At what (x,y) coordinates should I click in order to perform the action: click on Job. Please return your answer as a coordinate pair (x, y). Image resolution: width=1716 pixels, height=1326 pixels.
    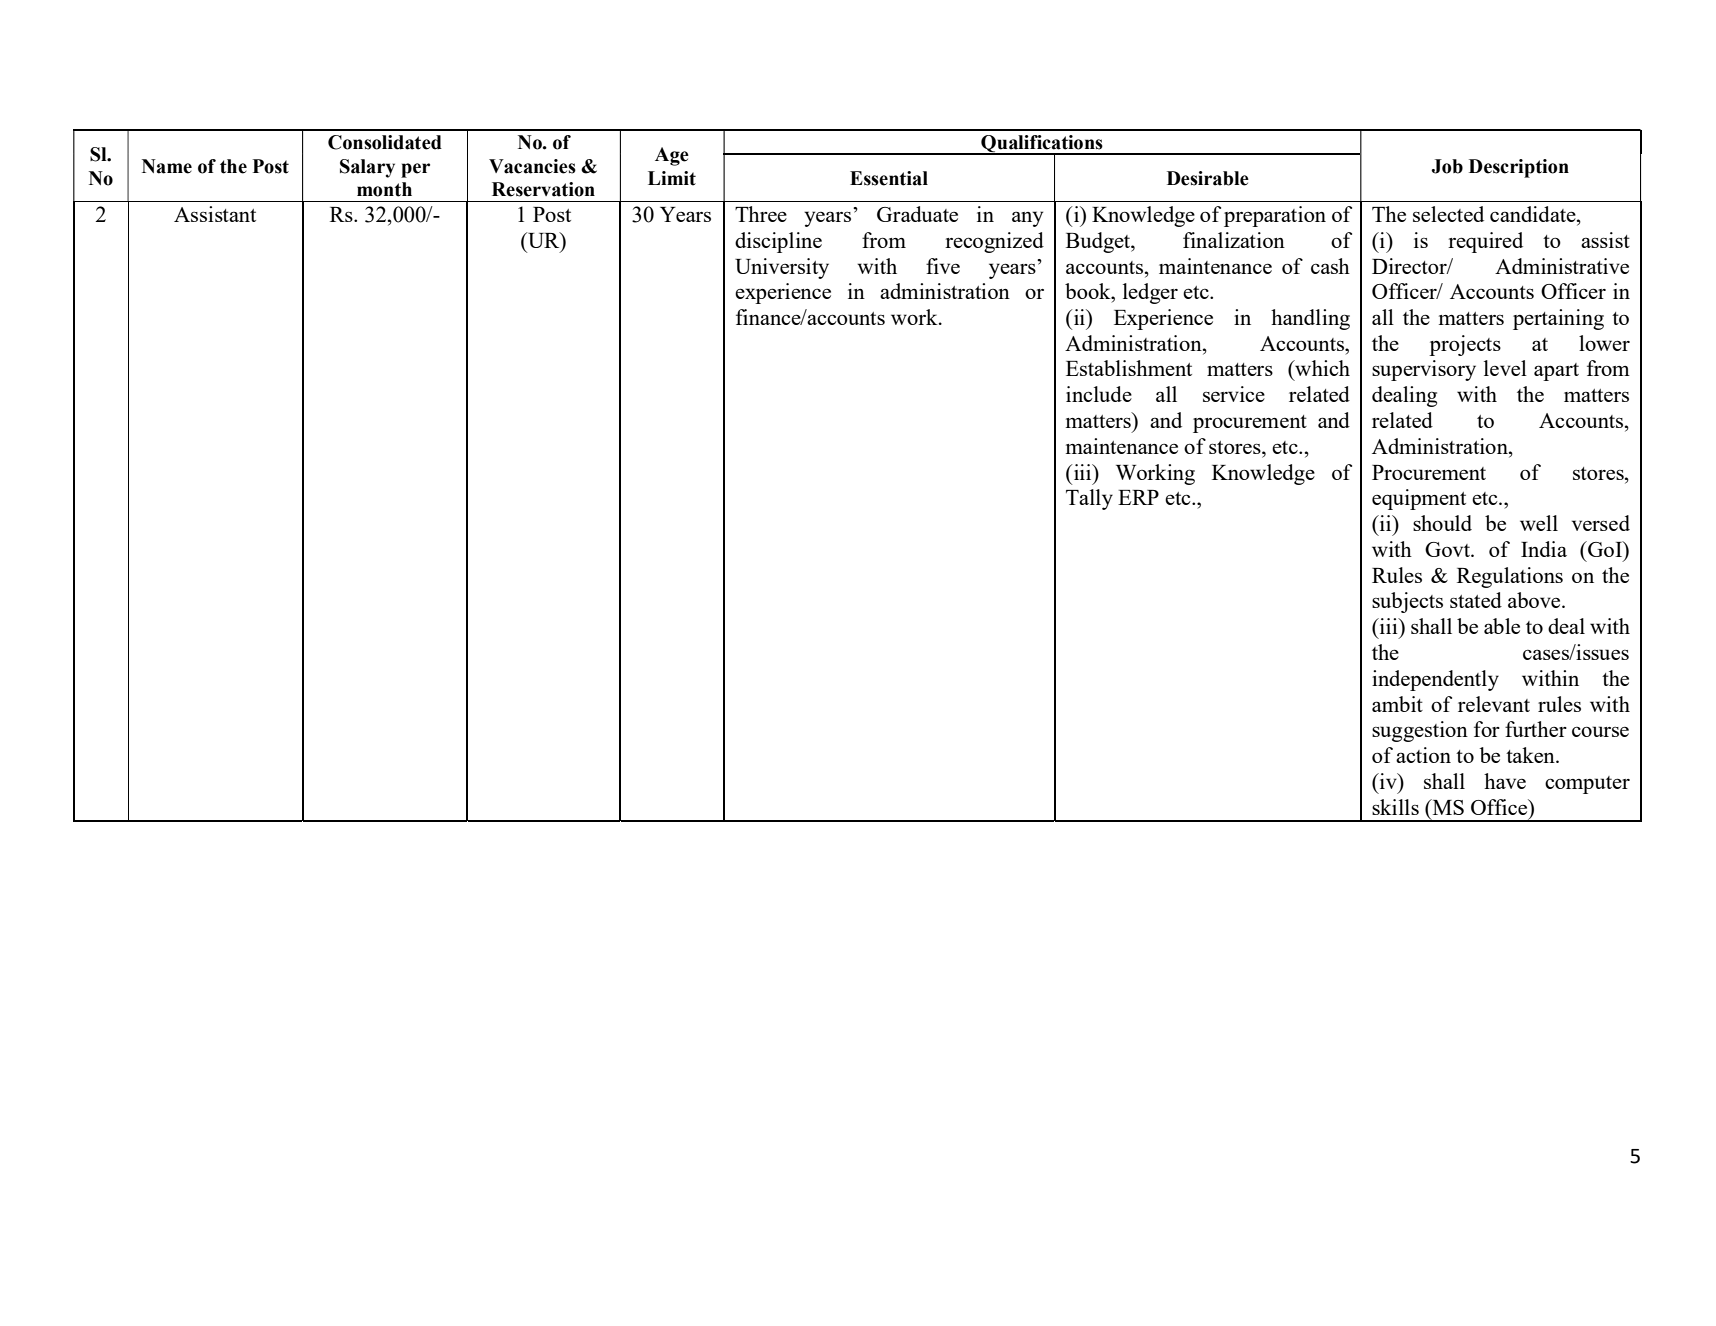
    Looking at the image, I should click on (1447, 166).
